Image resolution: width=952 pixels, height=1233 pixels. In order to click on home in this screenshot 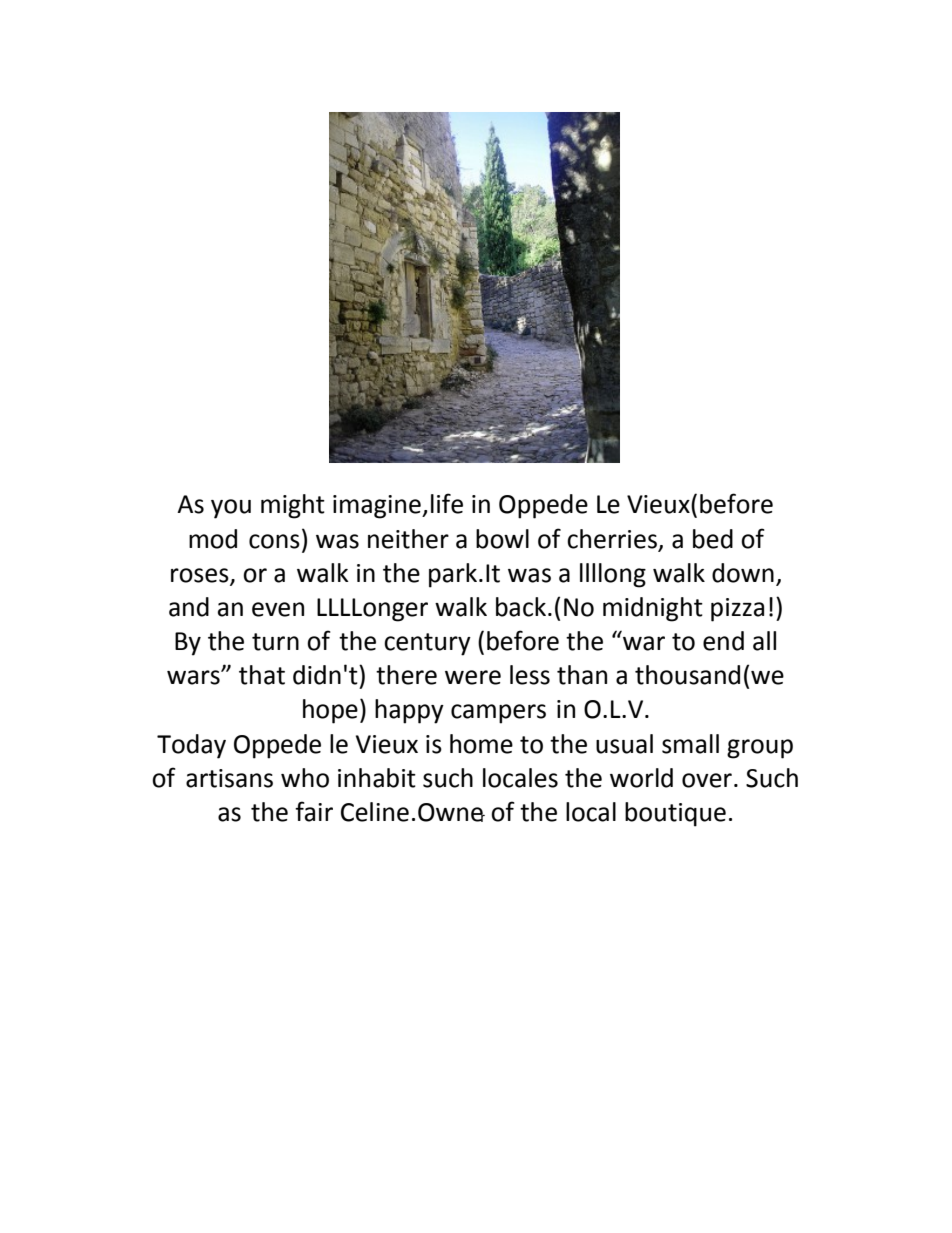, I will do `click(481, 744)`.
